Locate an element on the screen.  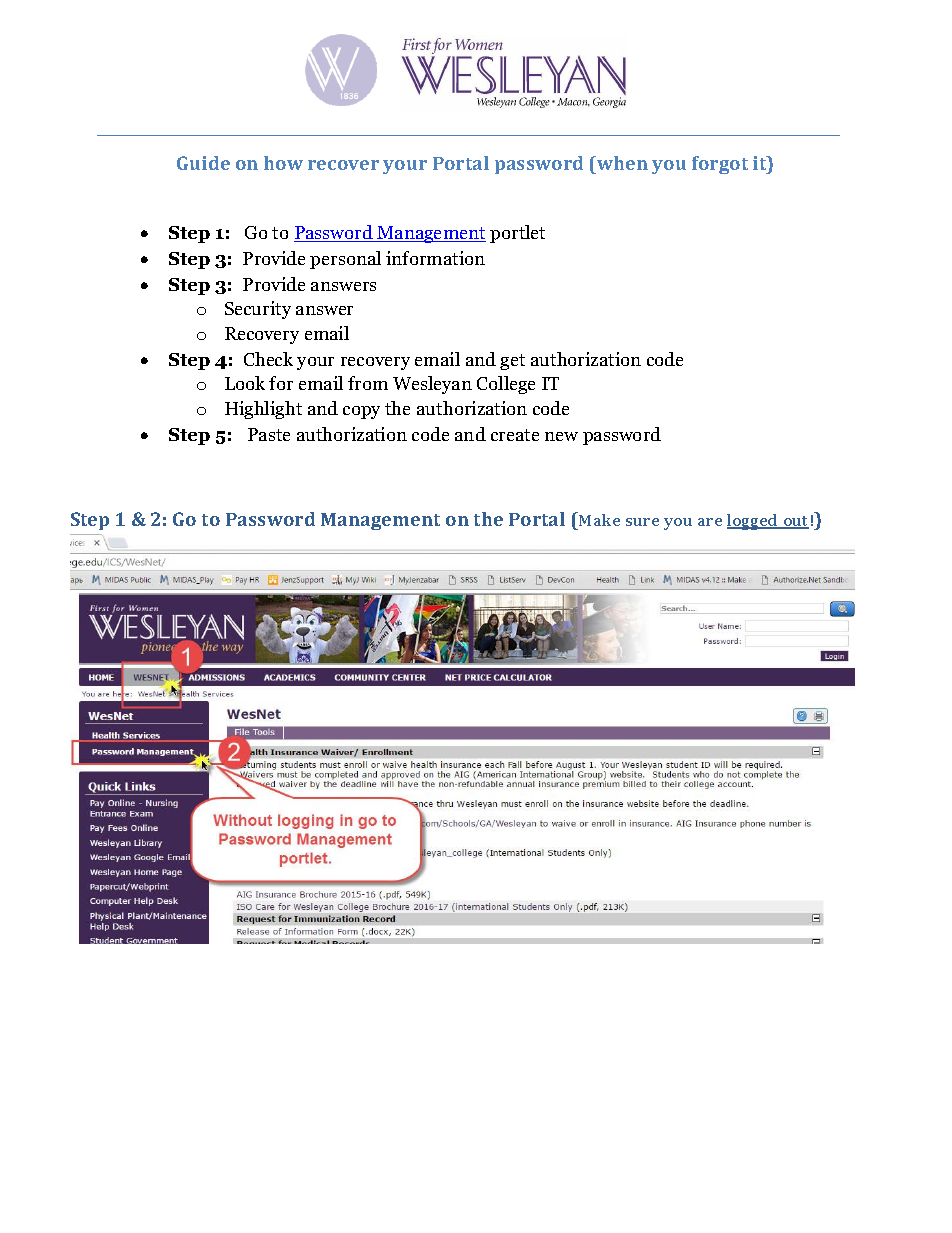
personal is located at coordinates (345, 260).
